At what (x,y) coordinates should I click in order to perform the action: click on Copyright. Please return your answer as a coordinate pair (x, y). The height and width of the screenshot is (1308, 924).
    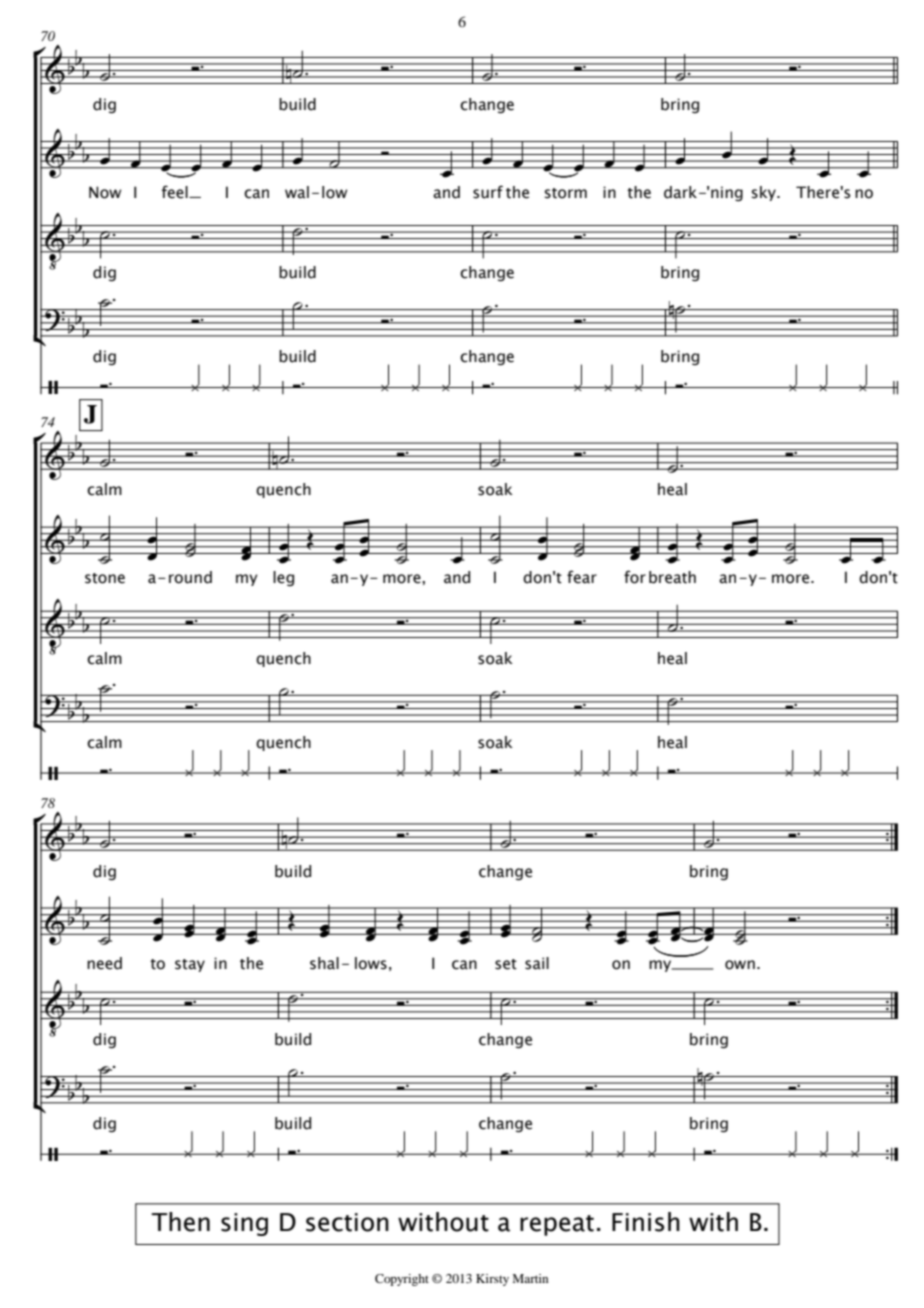
    Looking at the image, I should click on (402, 1280).
